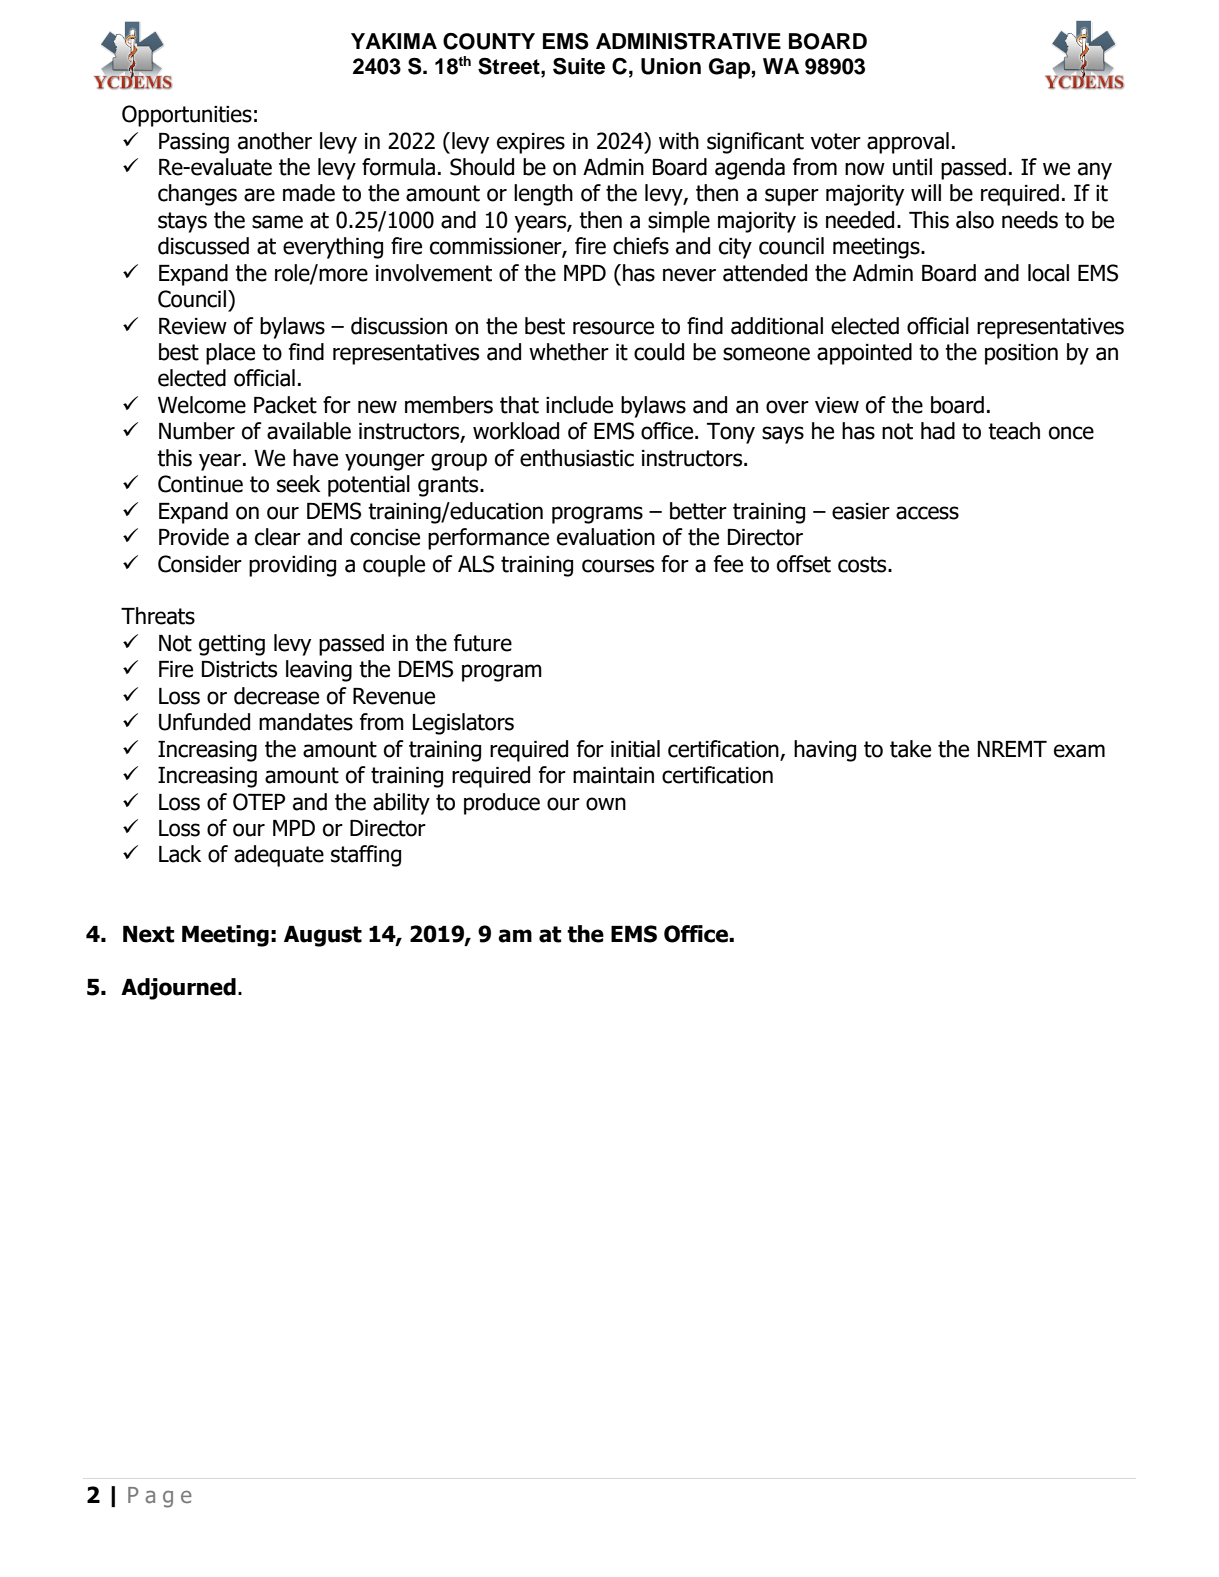 The width and height of the document is (1219, 1577). Describe the element at coordinates (323, 936) in the document. I see `August` at that location.
